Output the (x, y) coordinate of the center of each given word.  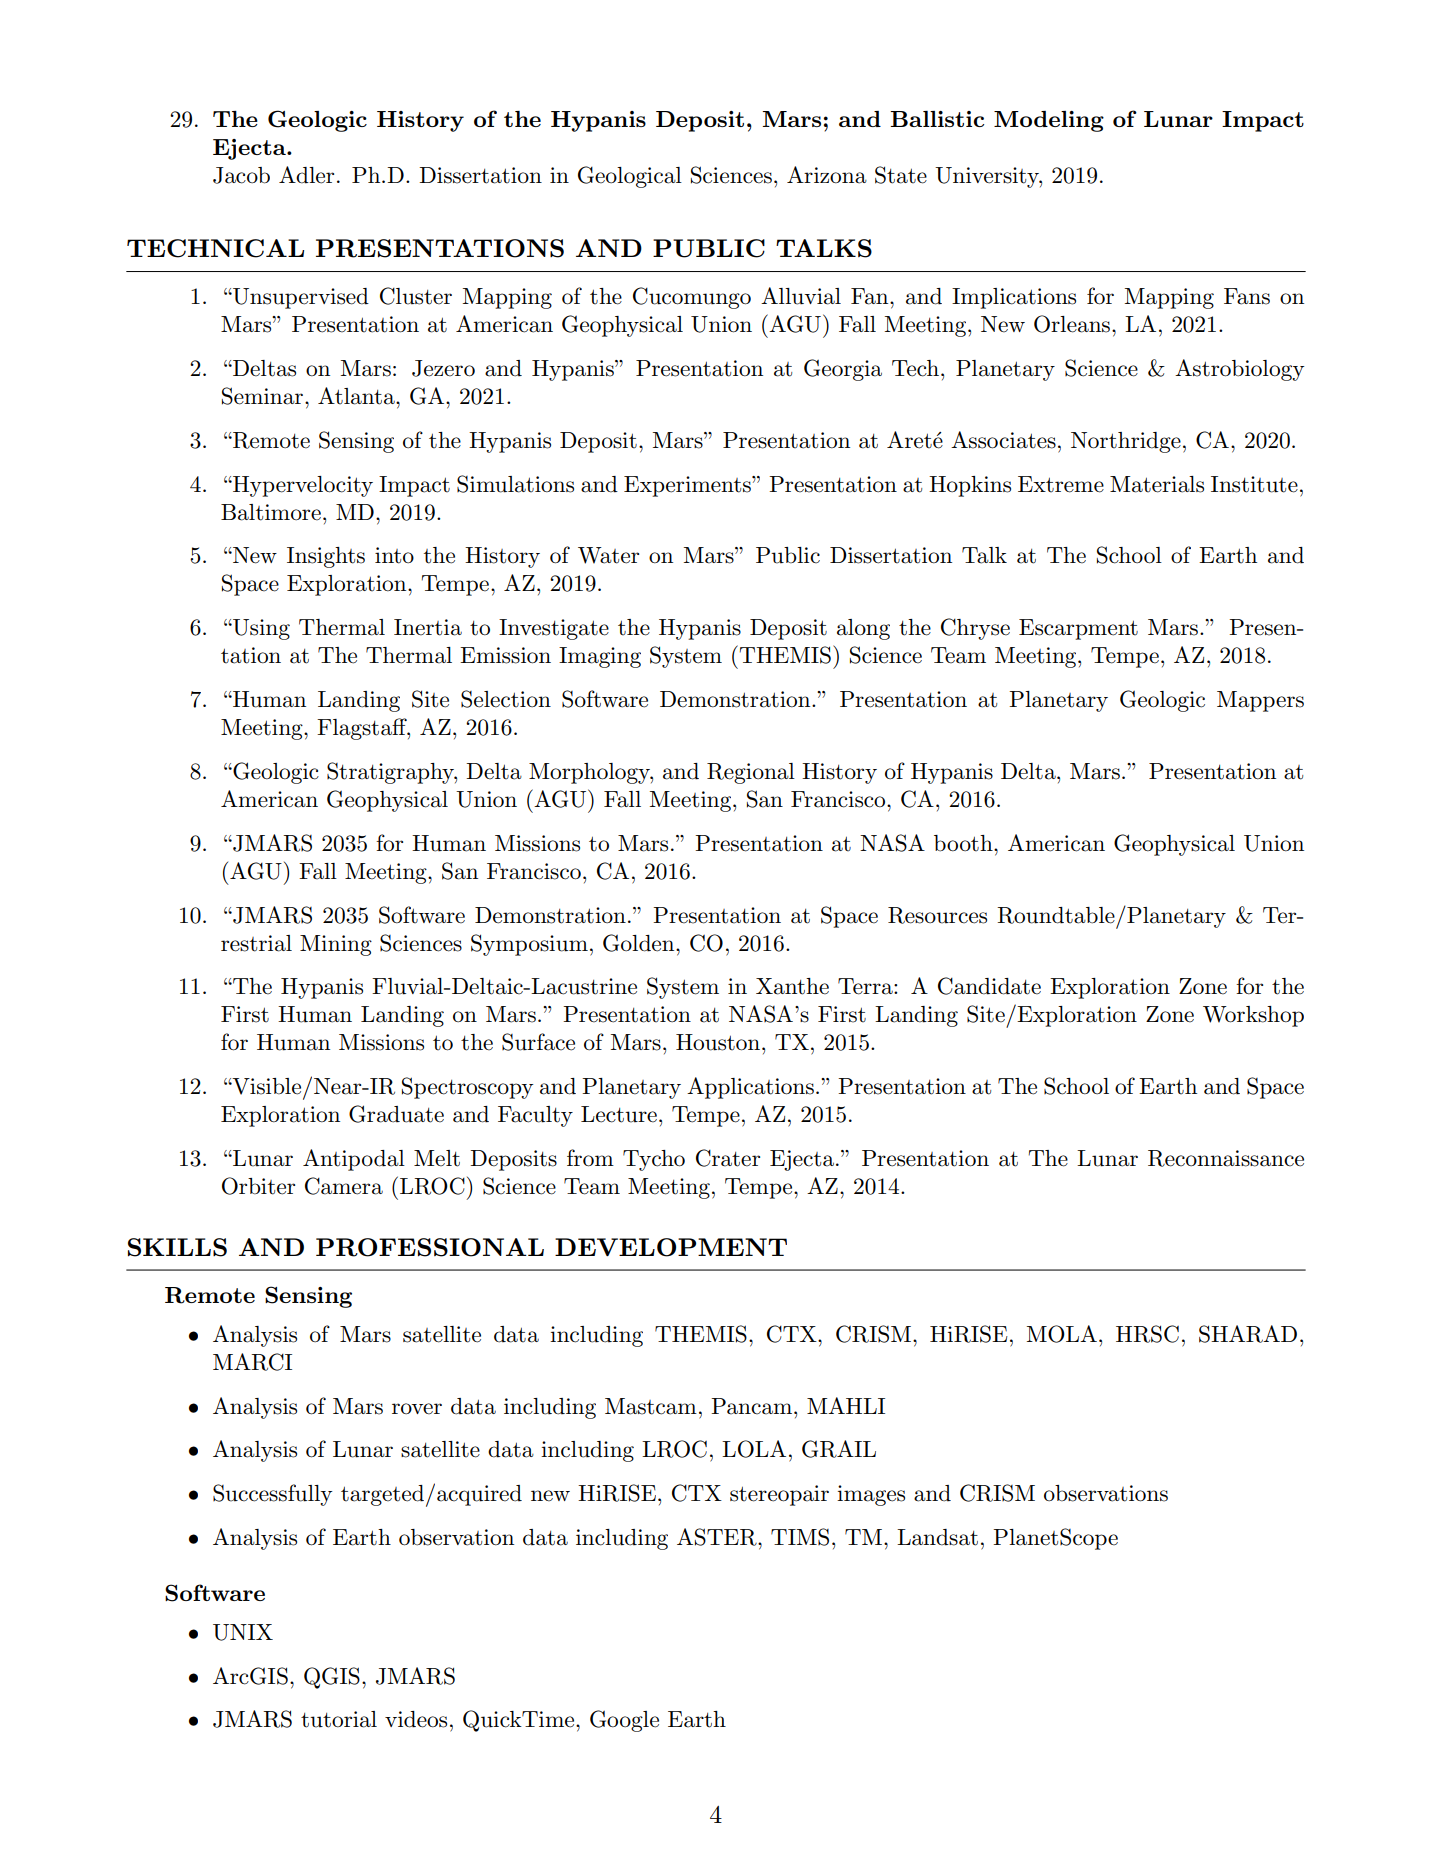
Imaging (600, 657)
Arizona (827, 175)
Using (260, 629)
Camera (344, 1186)
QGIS (332, 1678)
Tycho (654, 1160)
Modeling (1049, 121)
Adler (306, 175)
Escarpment (1078, 629)
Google (624, 1721)
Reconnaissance (1226, 1158)
